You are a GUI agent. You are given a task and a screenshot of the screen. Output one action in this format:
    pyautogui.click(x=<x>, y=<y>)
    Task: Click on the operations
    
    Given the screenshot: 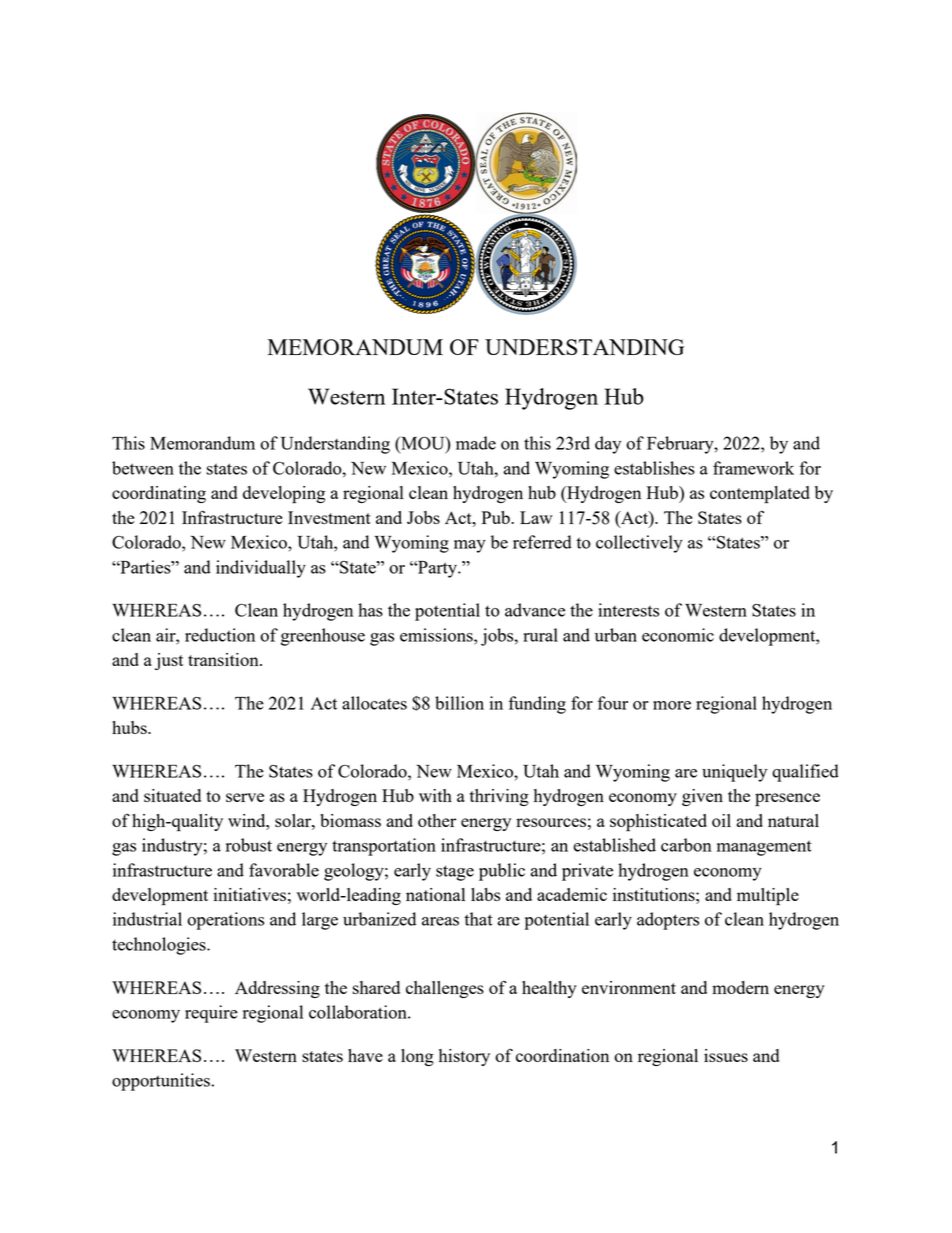 What is the action you would take?
    pyautogui.click(x=225, y=921)
